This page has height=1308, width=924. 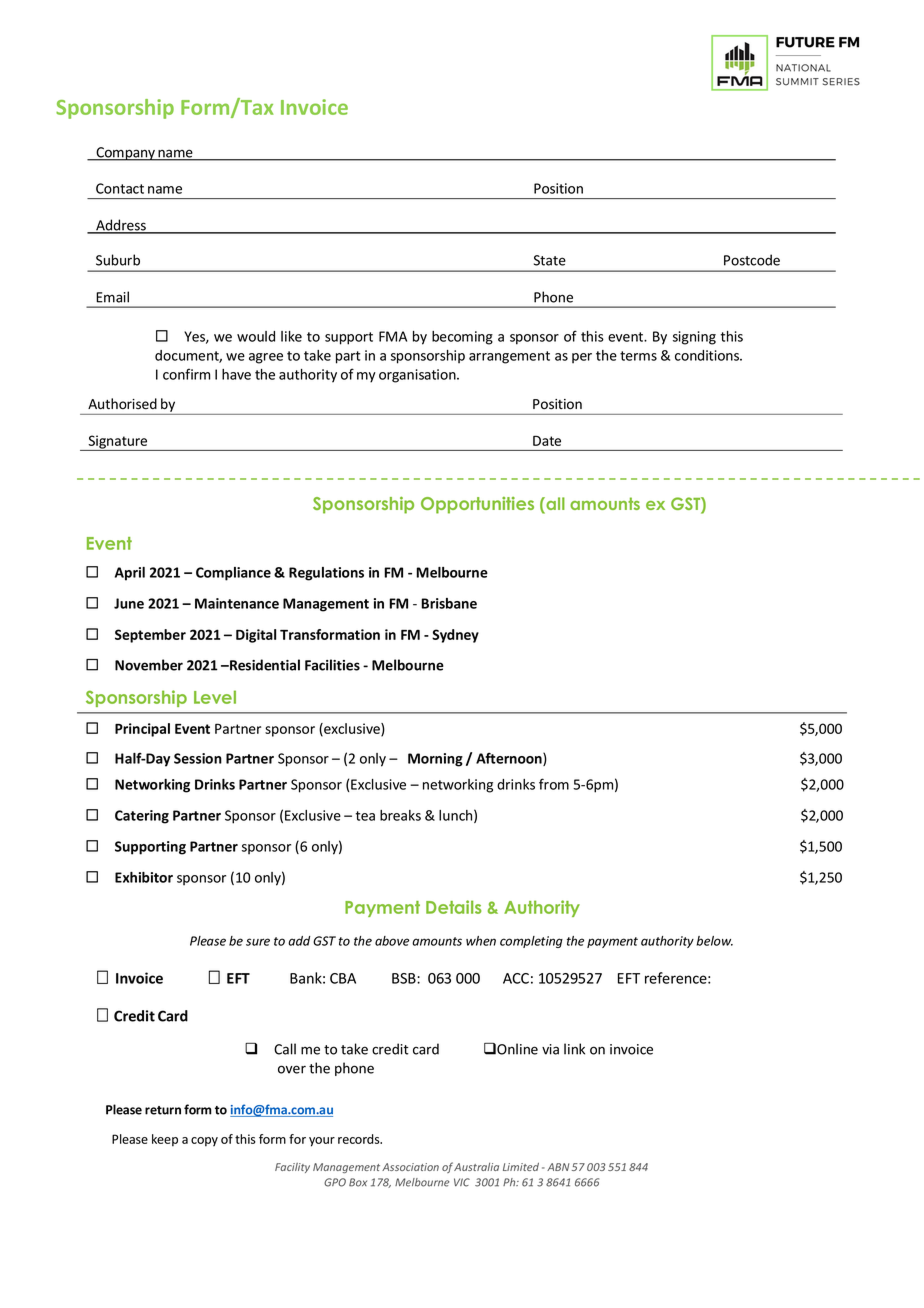 I want to click on ABN, so click(x=558, y=1167).
